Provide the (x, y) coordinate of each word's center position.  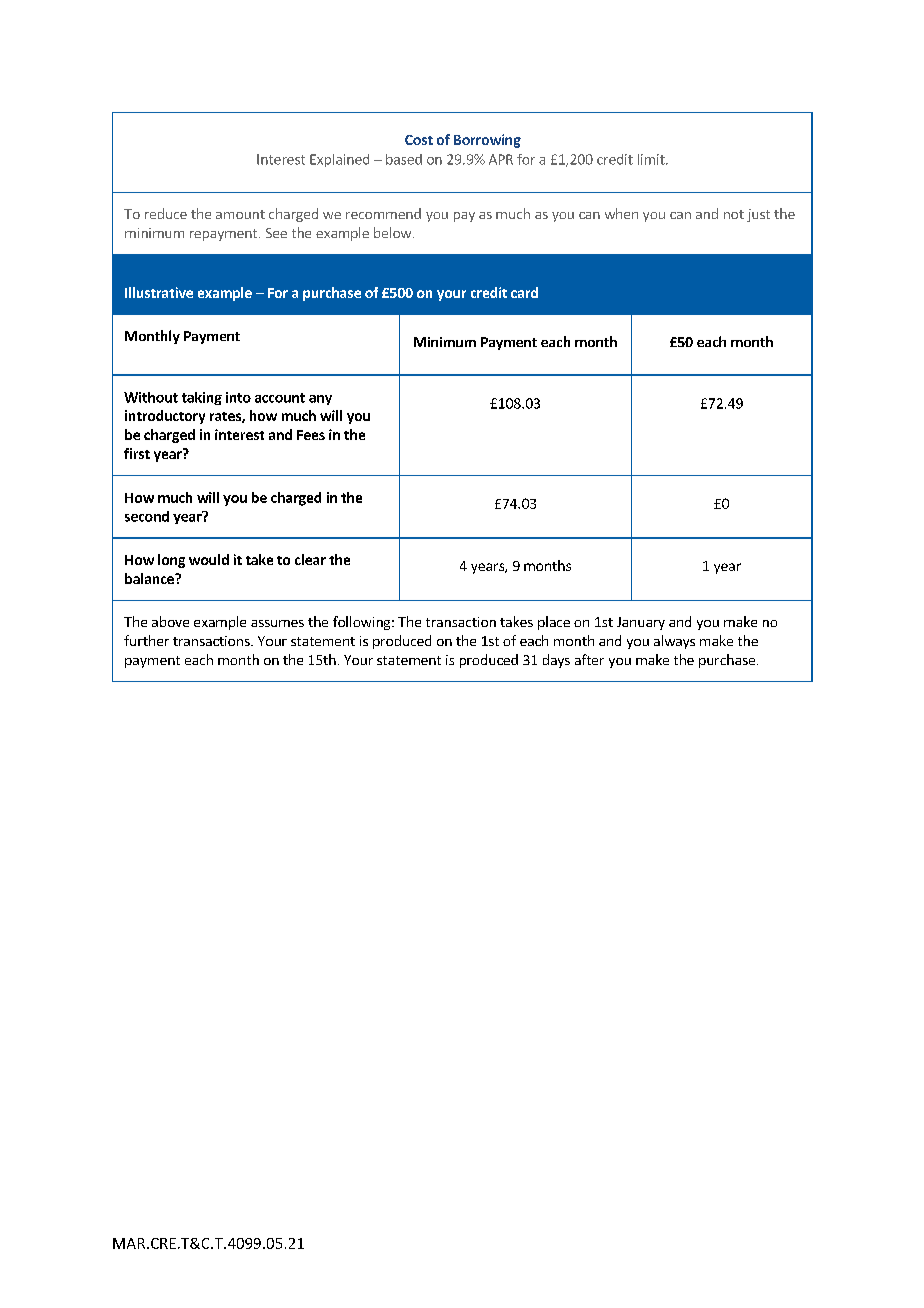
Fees (311, 435)
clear (310, 559)
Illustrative (159, 292)
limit (652, 159)
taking (202, 398)
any (320, 400)
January (641, 623)
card (524, 292)
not (734, 214)
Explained (339, 160)
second (147, 516)
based (404, 159)
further (146, 640)
